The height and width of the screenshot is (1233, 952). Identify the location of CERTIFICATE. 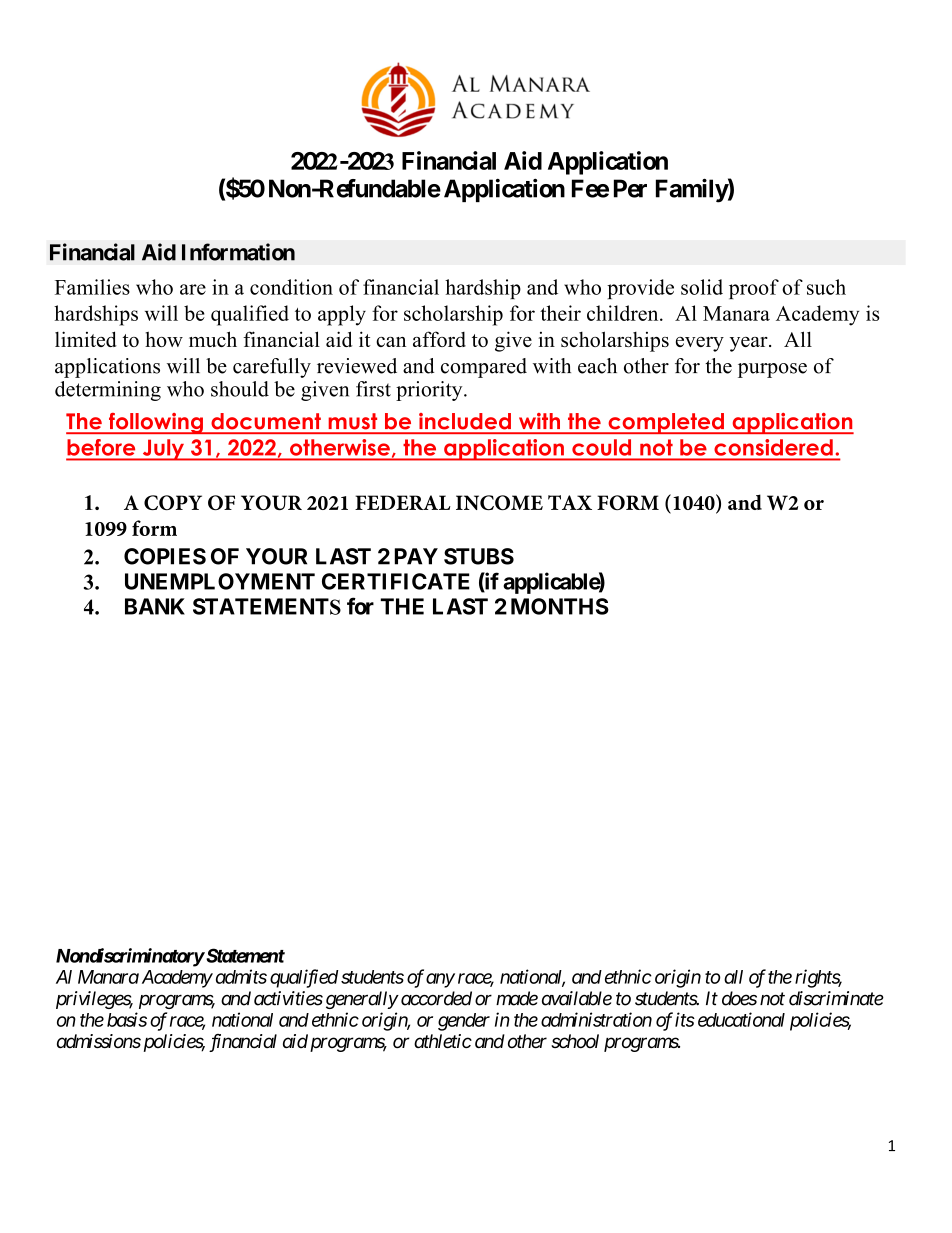
(396, 581).
